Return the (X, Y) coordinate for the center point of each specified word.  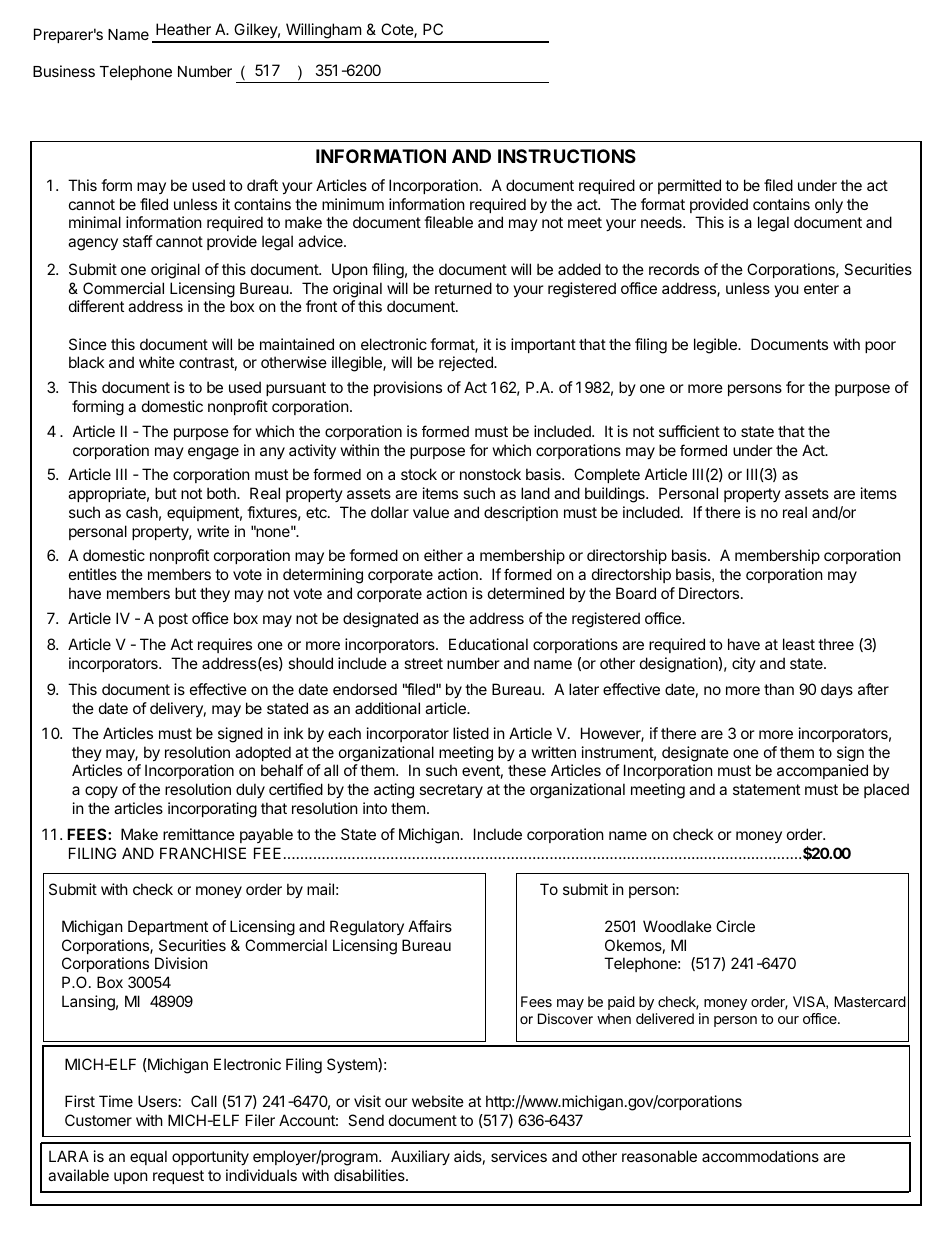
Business (64, 71)
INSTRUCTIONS (567, 156)
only (829, 205)
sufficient (689, 431)
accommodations (760, 1156)
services (519, 1156)
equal (148, 1157)
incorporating (212, 810)
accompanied (822, 771)
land (535, 493)
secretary (451, 791)
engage (213, 453)
